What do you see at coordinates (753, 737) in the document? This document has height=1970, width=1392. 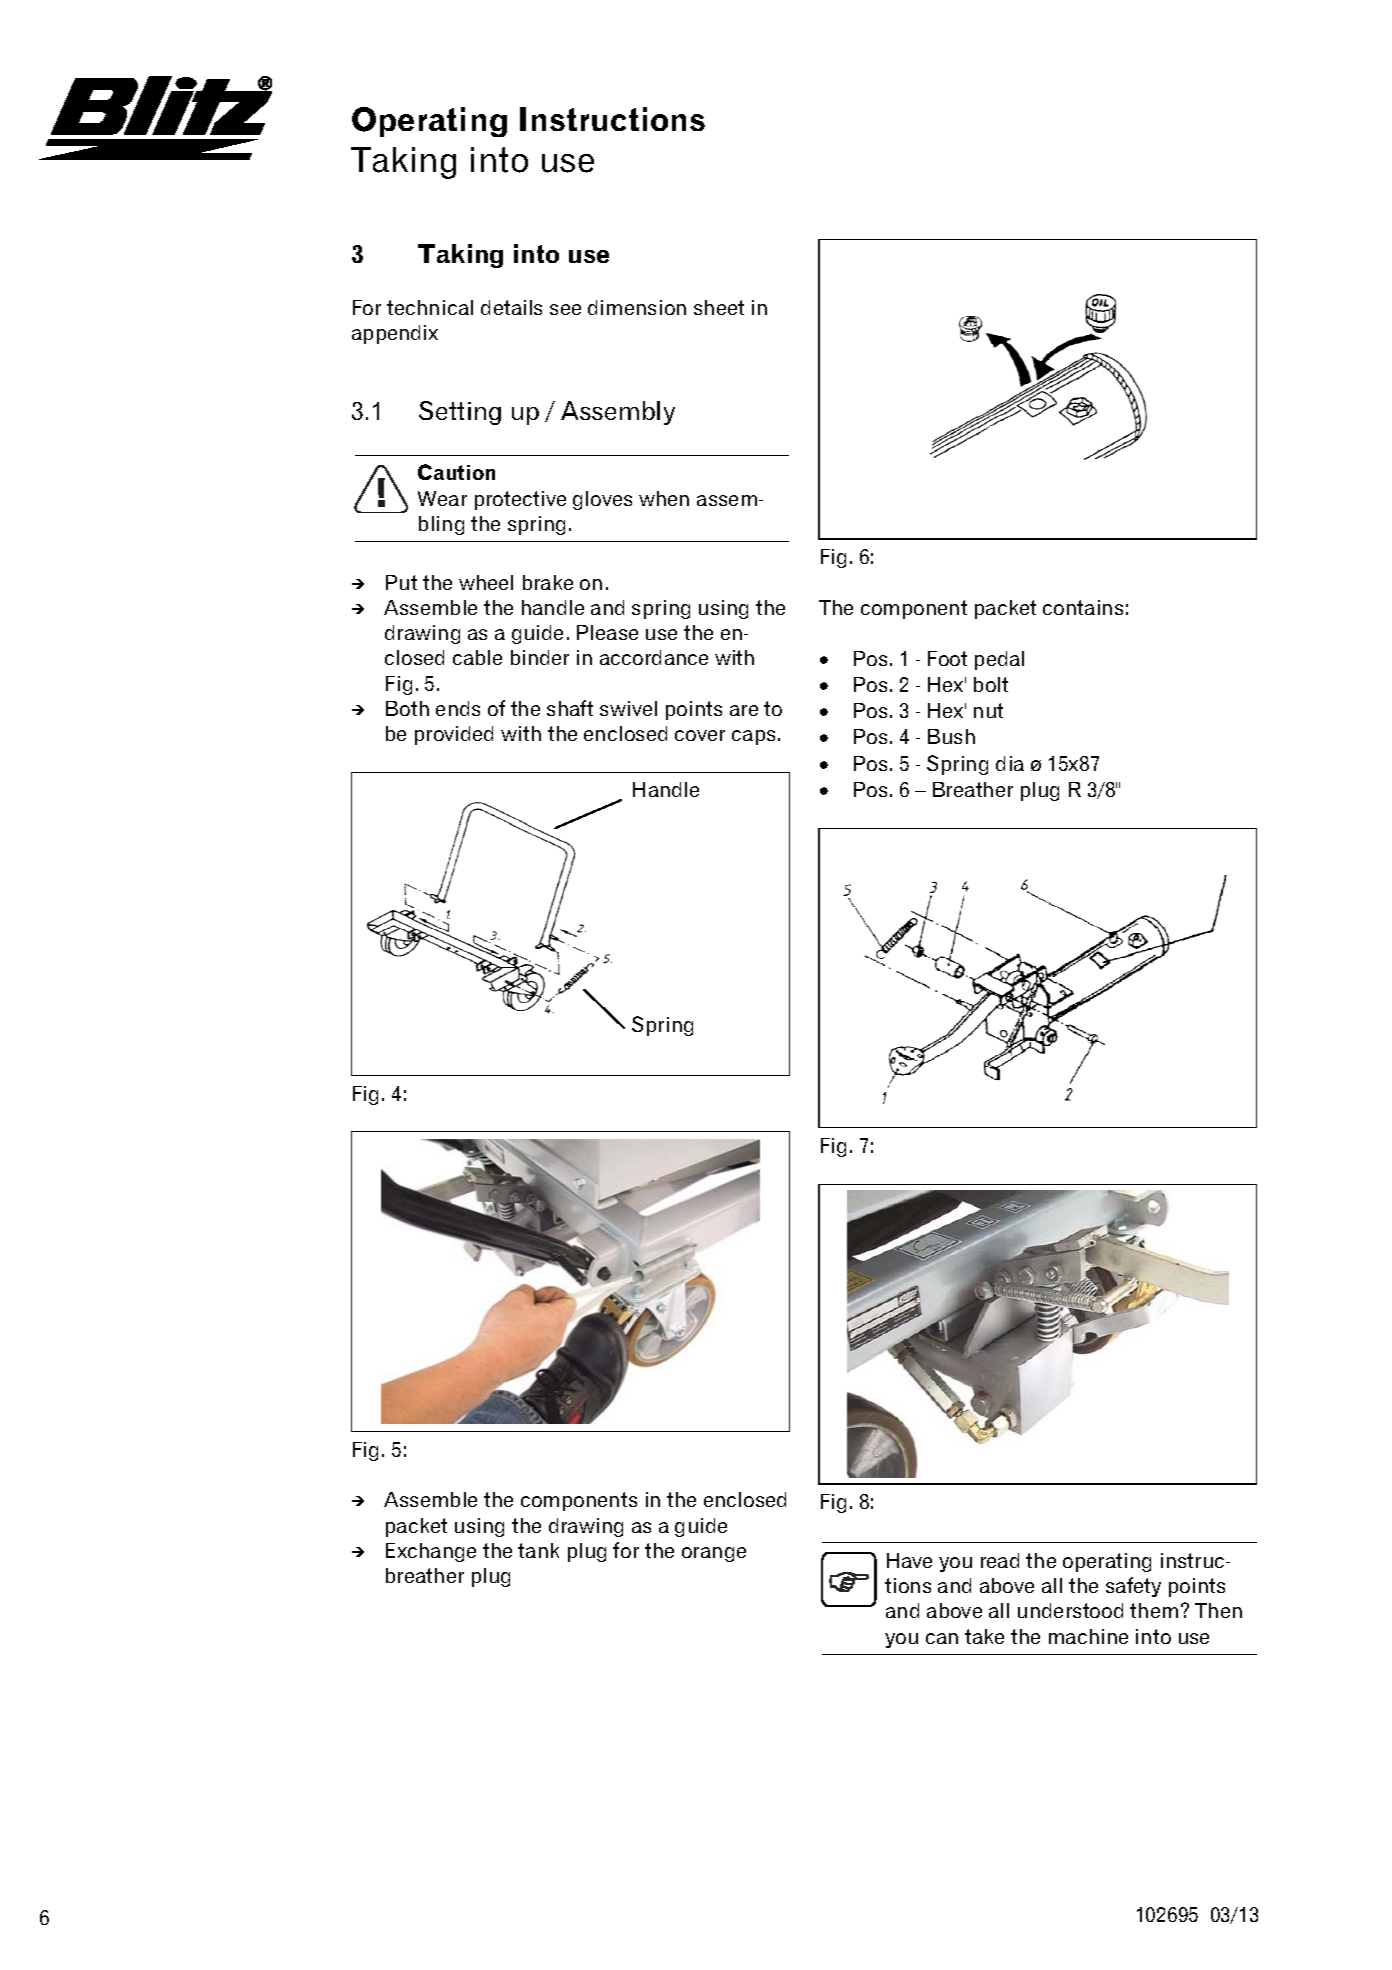 I see `caps` at bounding box center [753, 737].
